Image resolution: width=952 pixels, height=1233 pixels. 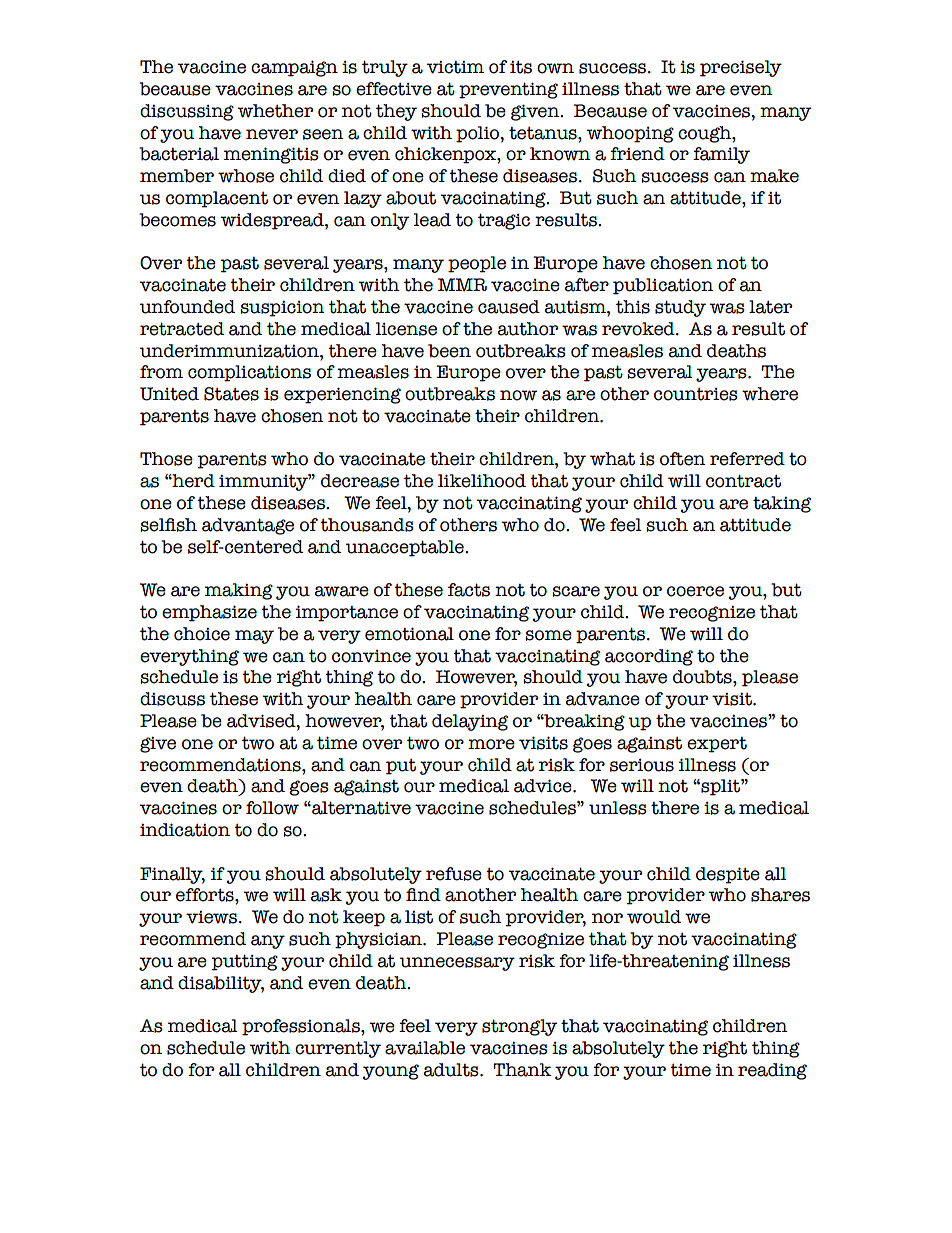 What do you see at coordinates (452, 1070) in the image?
I see `adults` at bounding box center [452, 1070].
